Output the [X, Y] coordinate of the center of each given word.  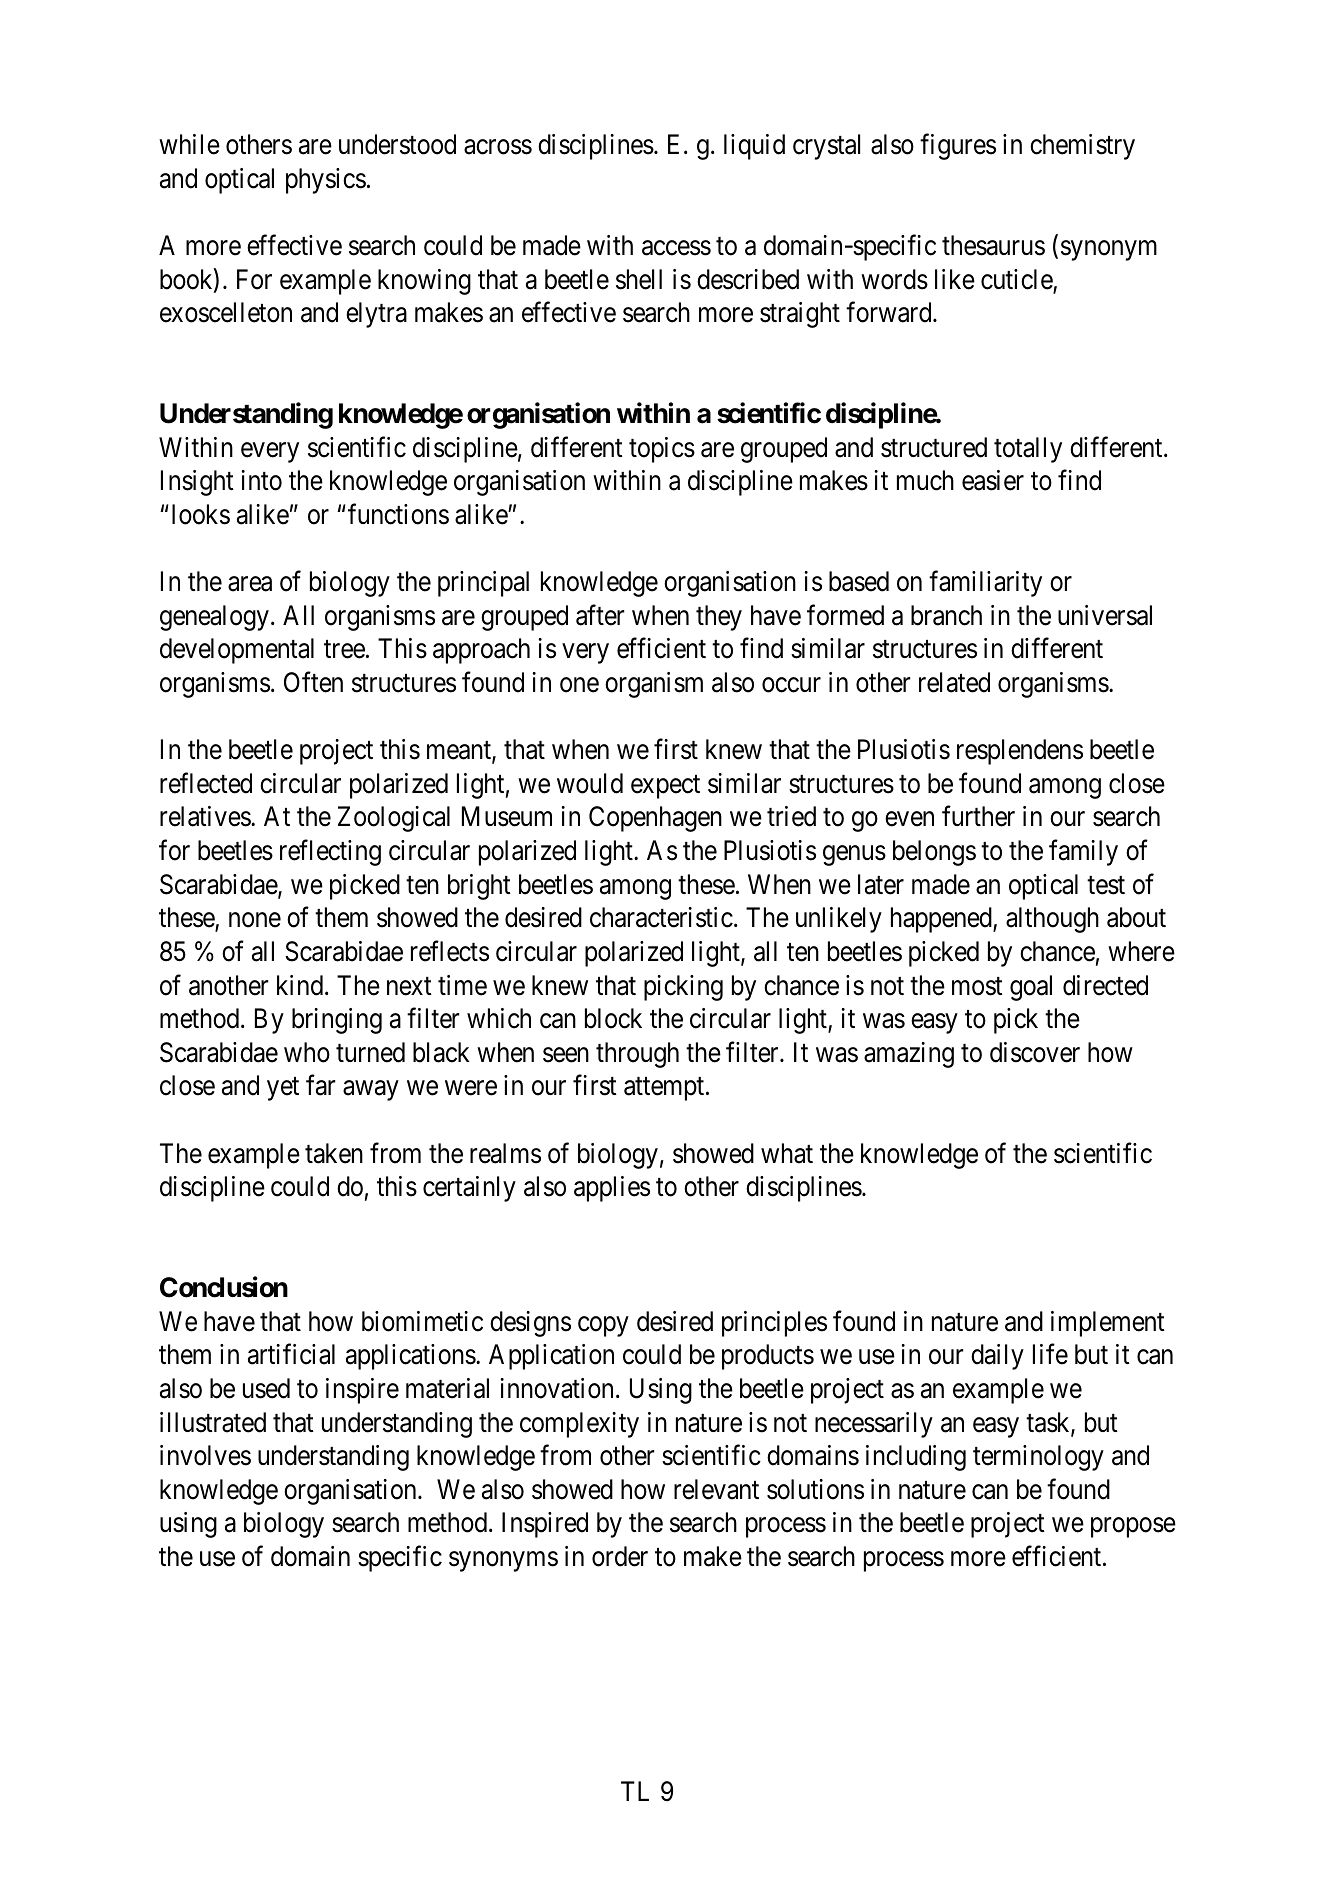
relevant [716, 1489]
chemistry [1082, 147]
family [1083, 853]
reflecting [330, 853]
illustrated [213, 1422]
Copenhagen [655, 819]
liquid [754, 147]
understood [397, 144]
